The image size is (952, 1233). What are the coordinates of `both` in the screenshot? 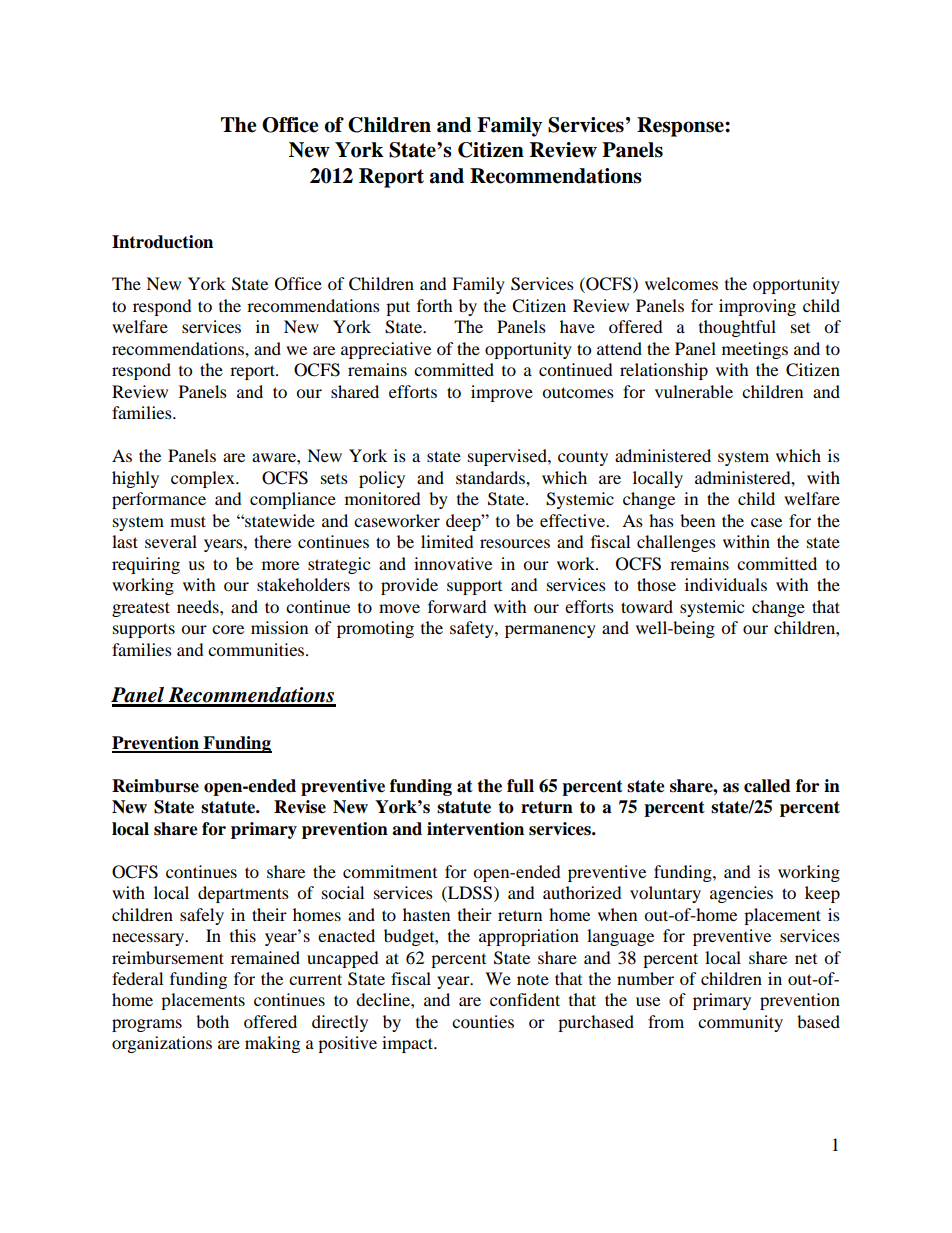 It's located at (212, 1021).
